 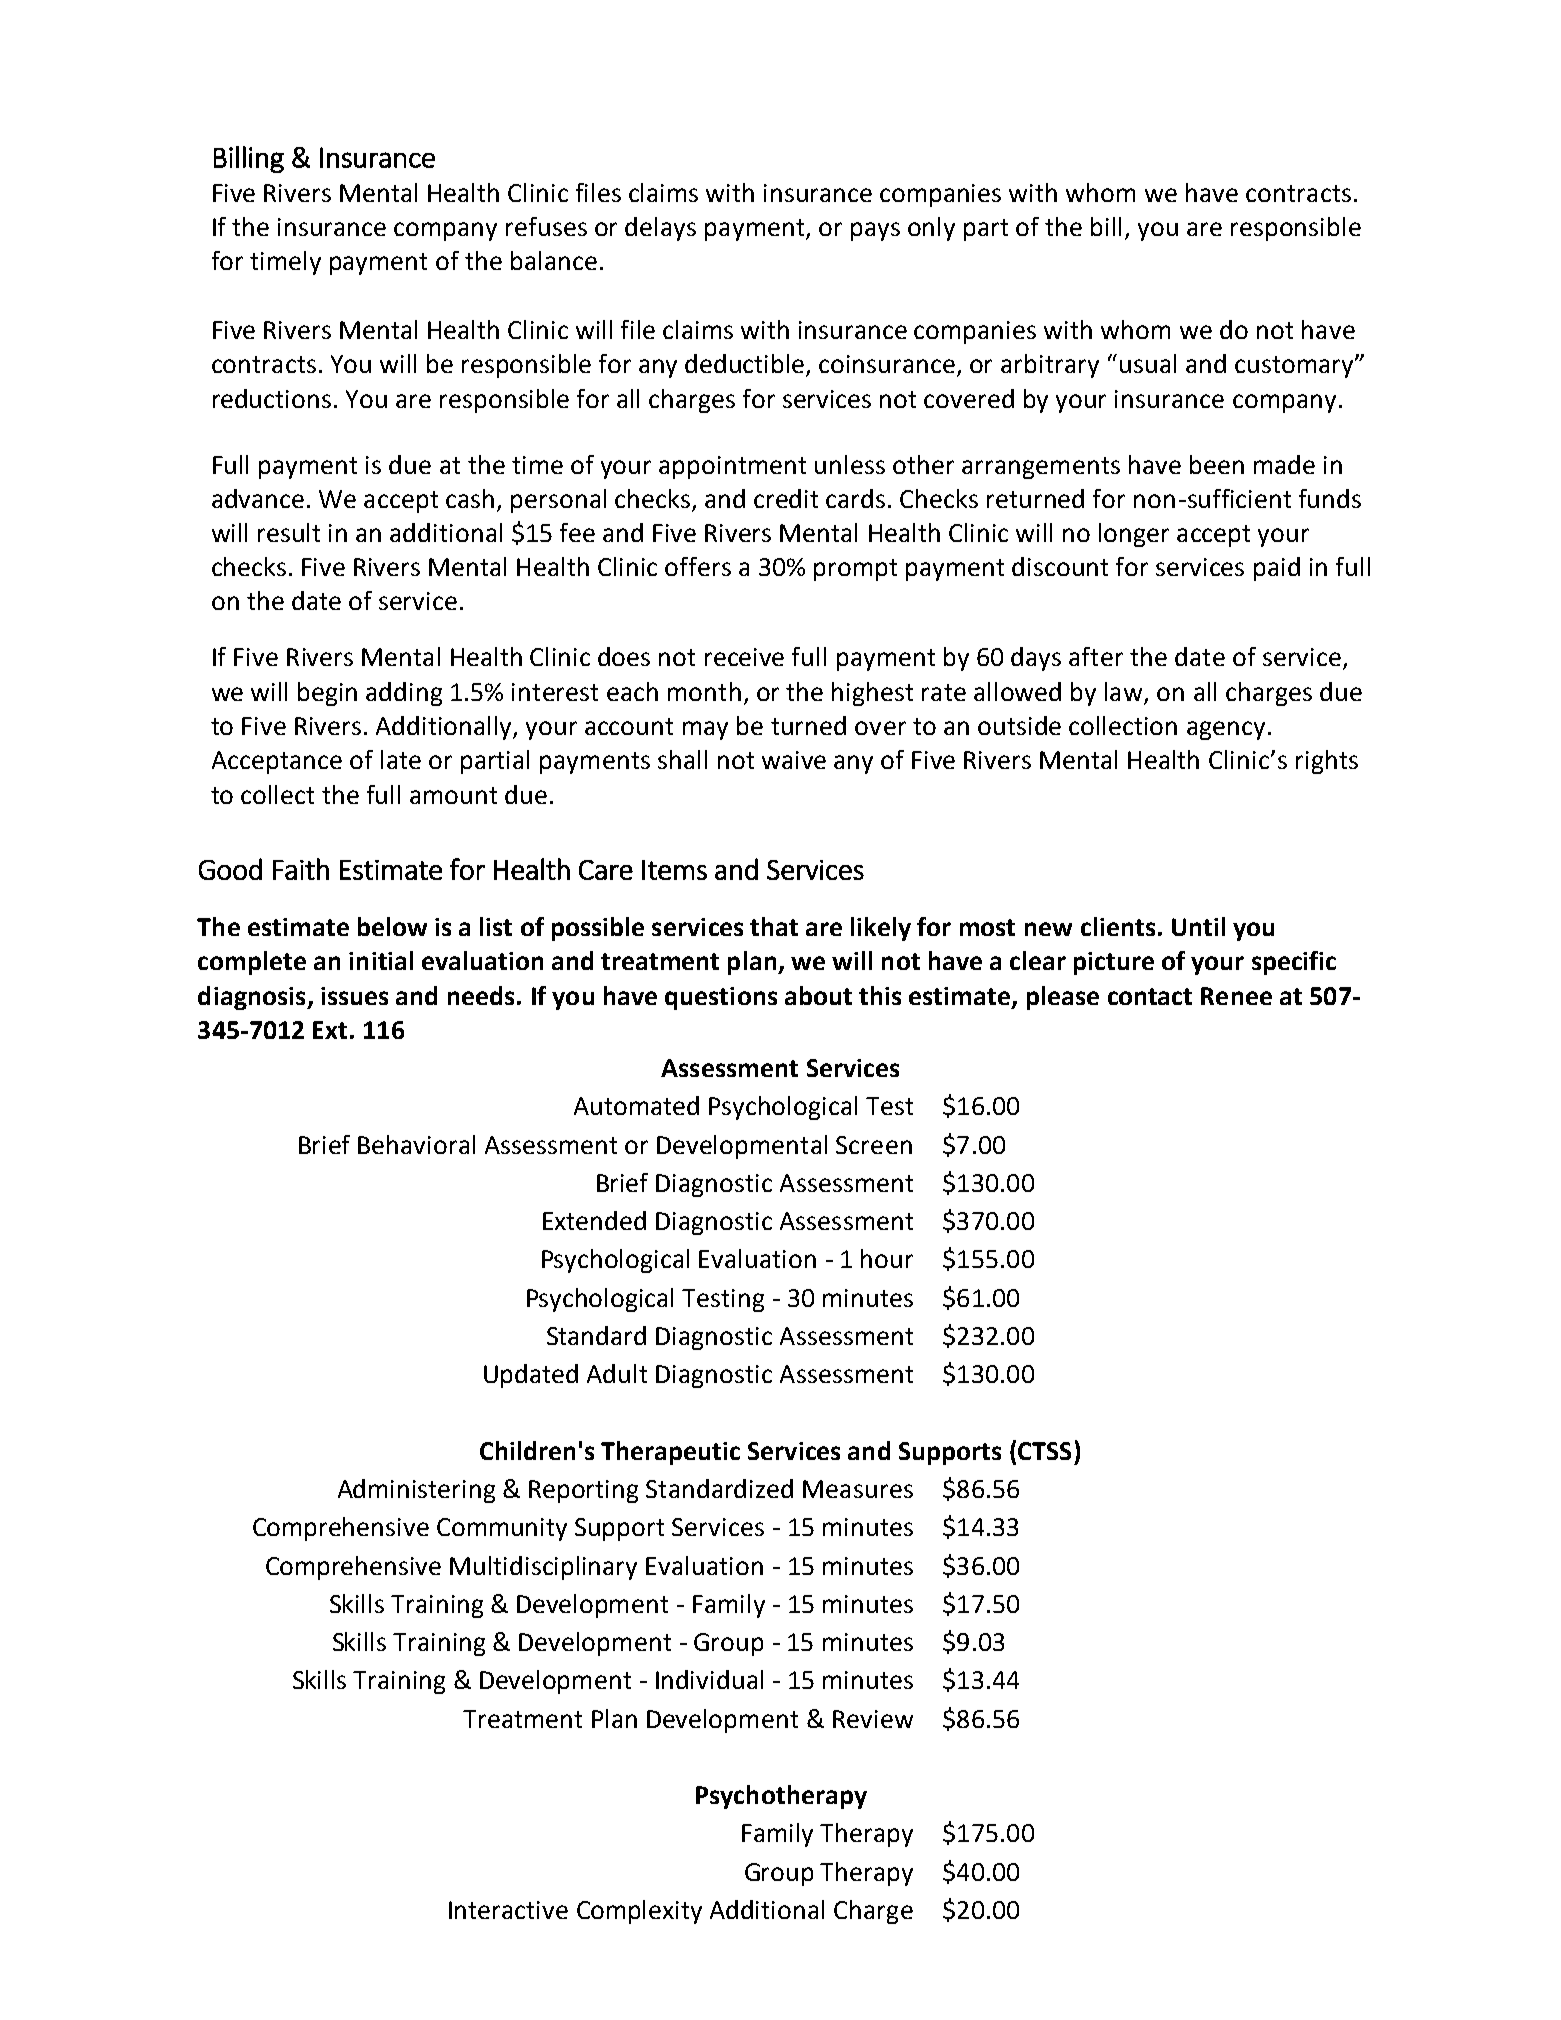 What do you see at coordinates (354, 996) in the screenshot?
I see `issues` at bounding box center [354, 996].
